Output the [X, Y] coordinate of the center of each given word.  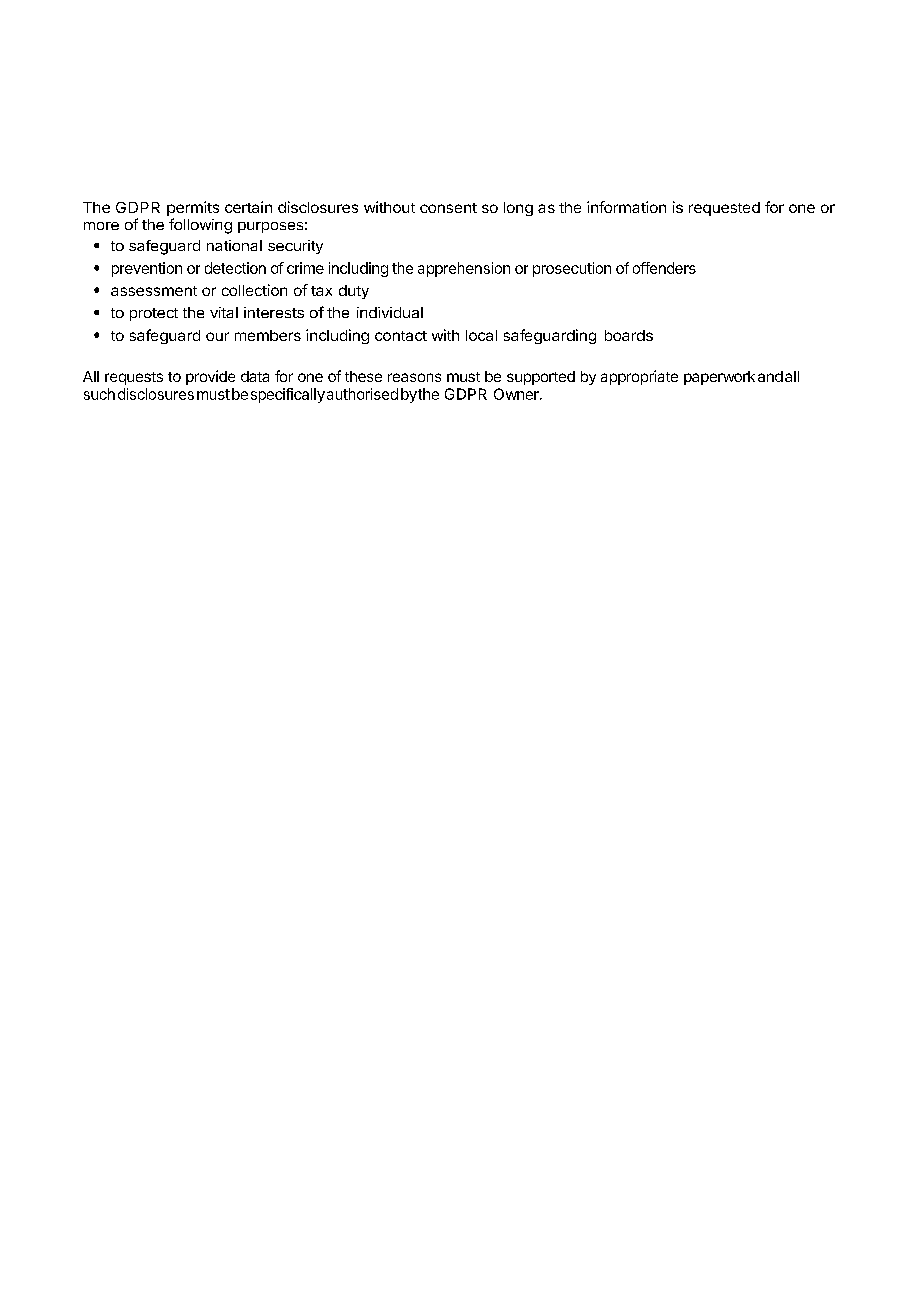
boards [629, 335]
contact [401, 336]
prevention [147, 269]
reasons [414, 377]
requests [134, 378]
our [217, 336]
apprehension [464, 269]
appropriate [639, 377]
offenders [664, 268]
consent [448, 208]
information [626, 207]
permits [193, 210]
